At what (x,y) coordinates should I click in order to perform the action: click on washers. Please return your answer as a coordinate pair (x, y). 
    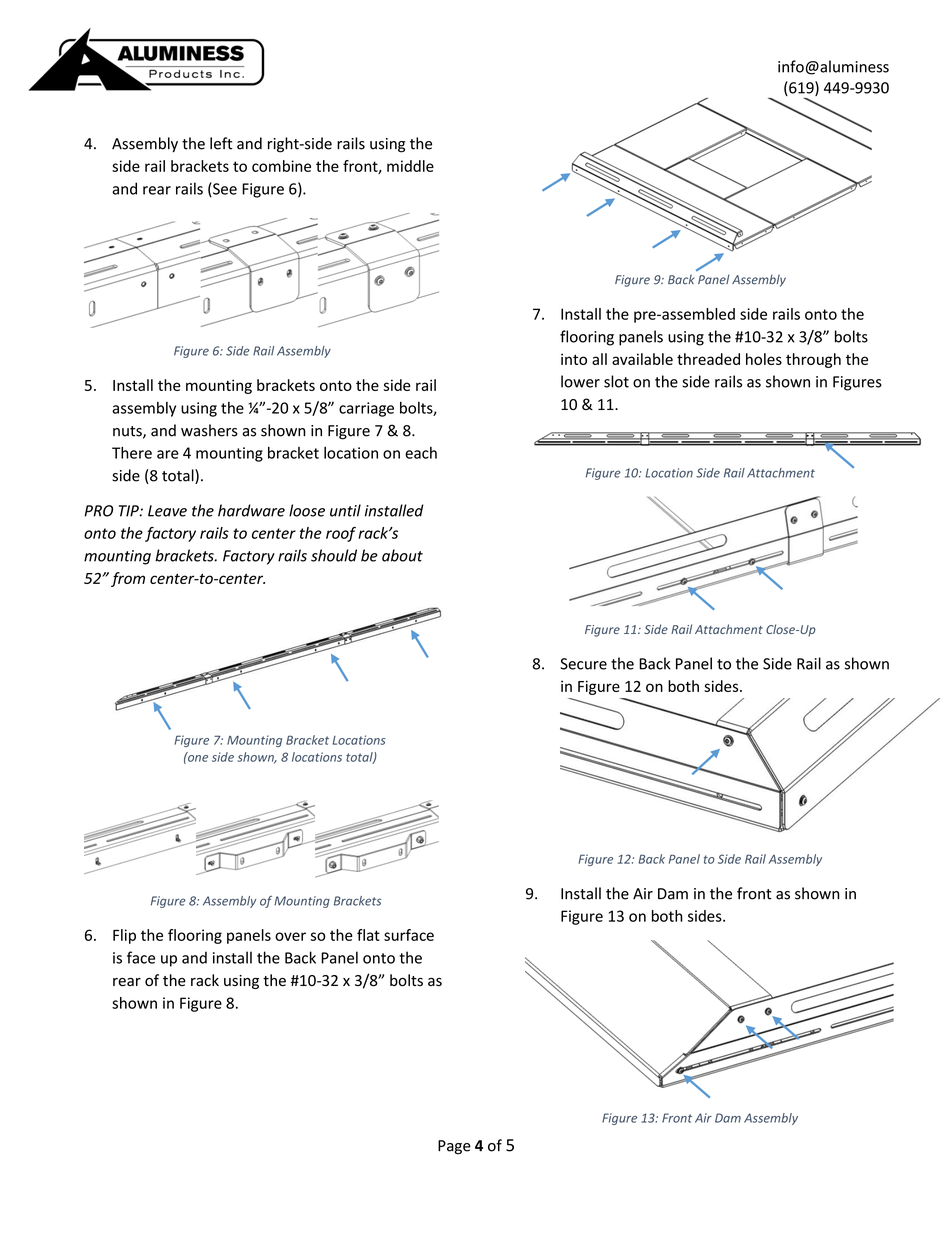
    Looking at the image, I should click on (209, 430).
